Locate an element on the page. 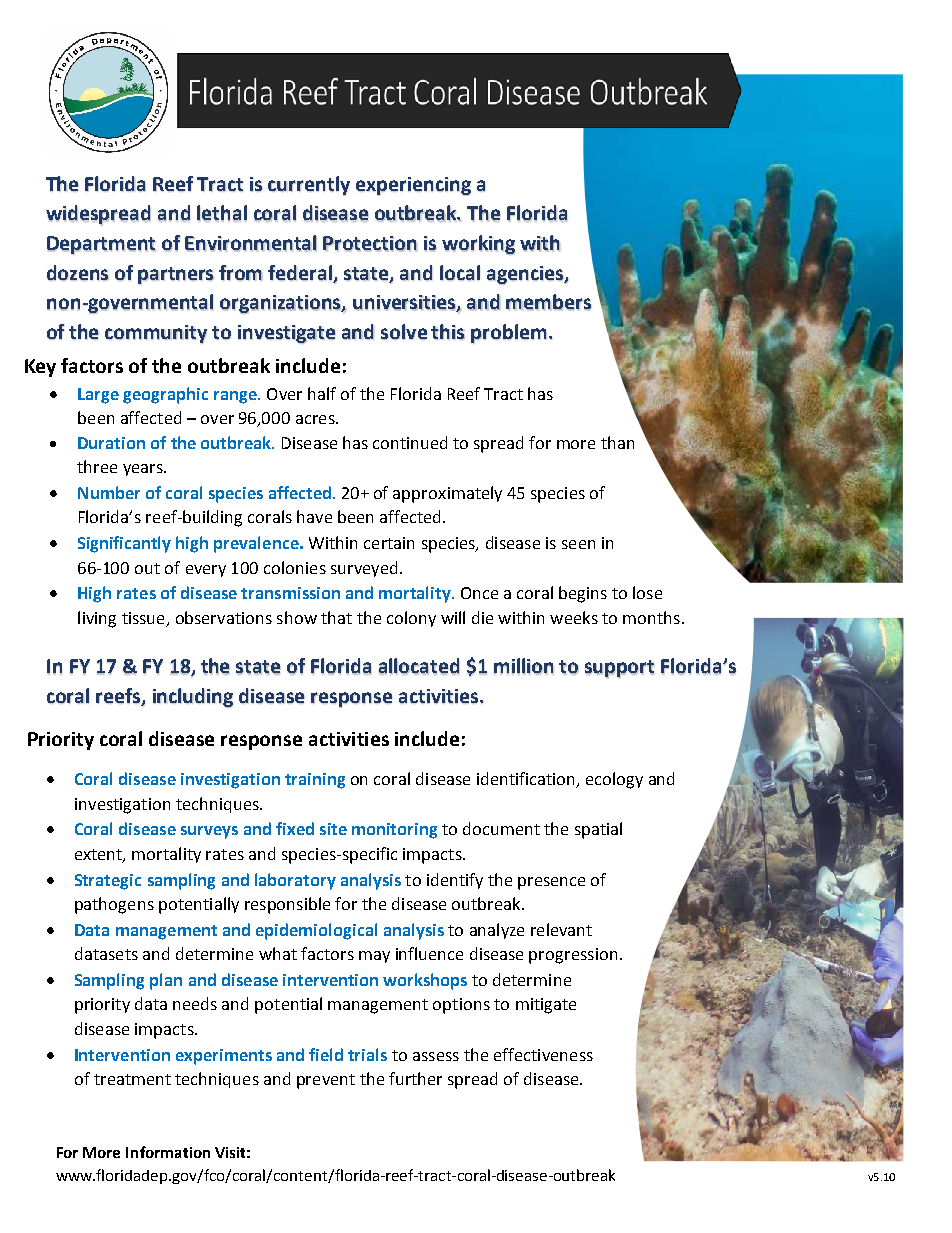 This page has width=952, height=1233. presence is located at coordinates (551, 883).
